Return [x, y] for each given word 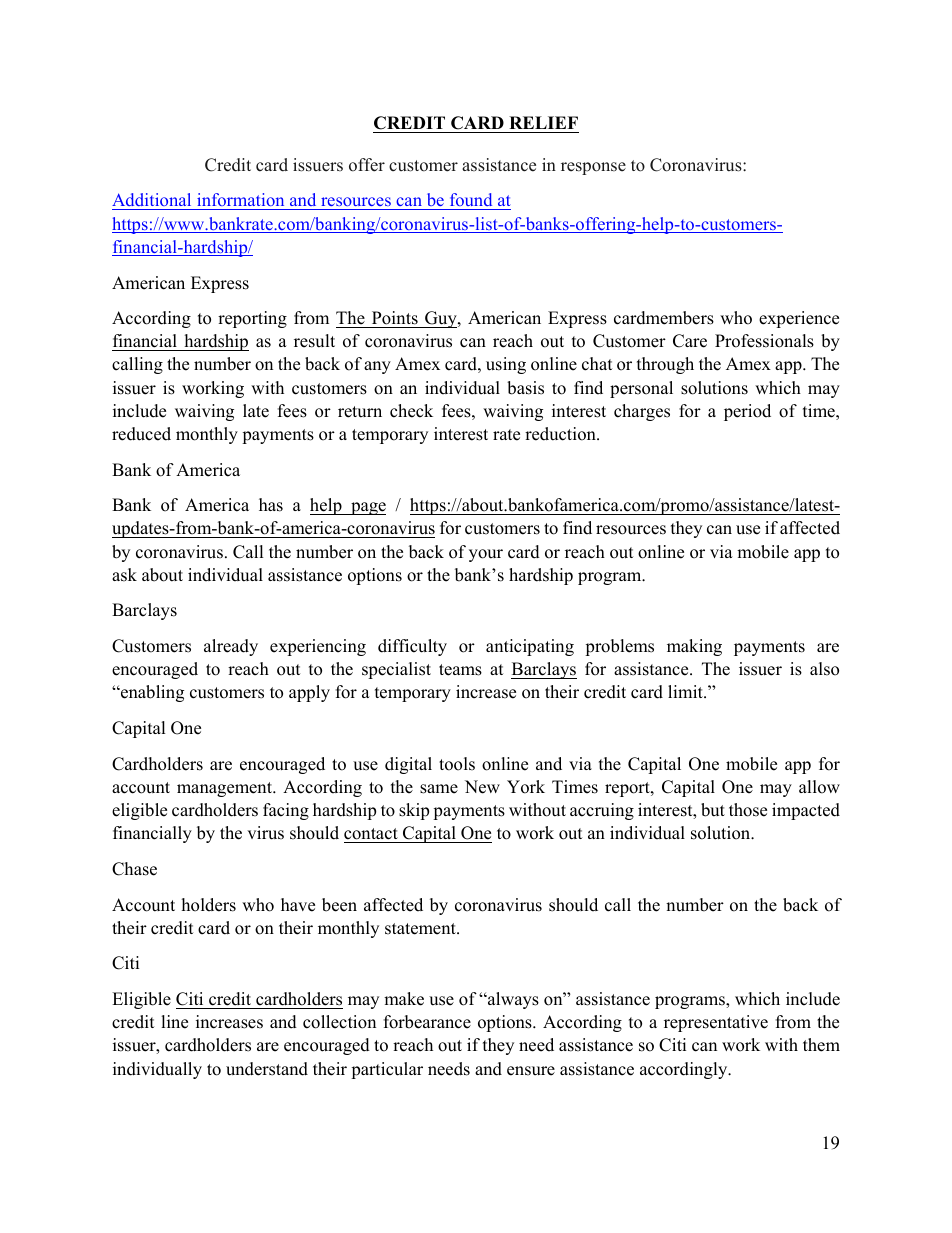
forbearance [427, 1022]
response [593, 168]
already [231, 647]
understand [267, 1069]
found [471, 201]
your [486, 555]
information [241, 201]
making [694, 647]
